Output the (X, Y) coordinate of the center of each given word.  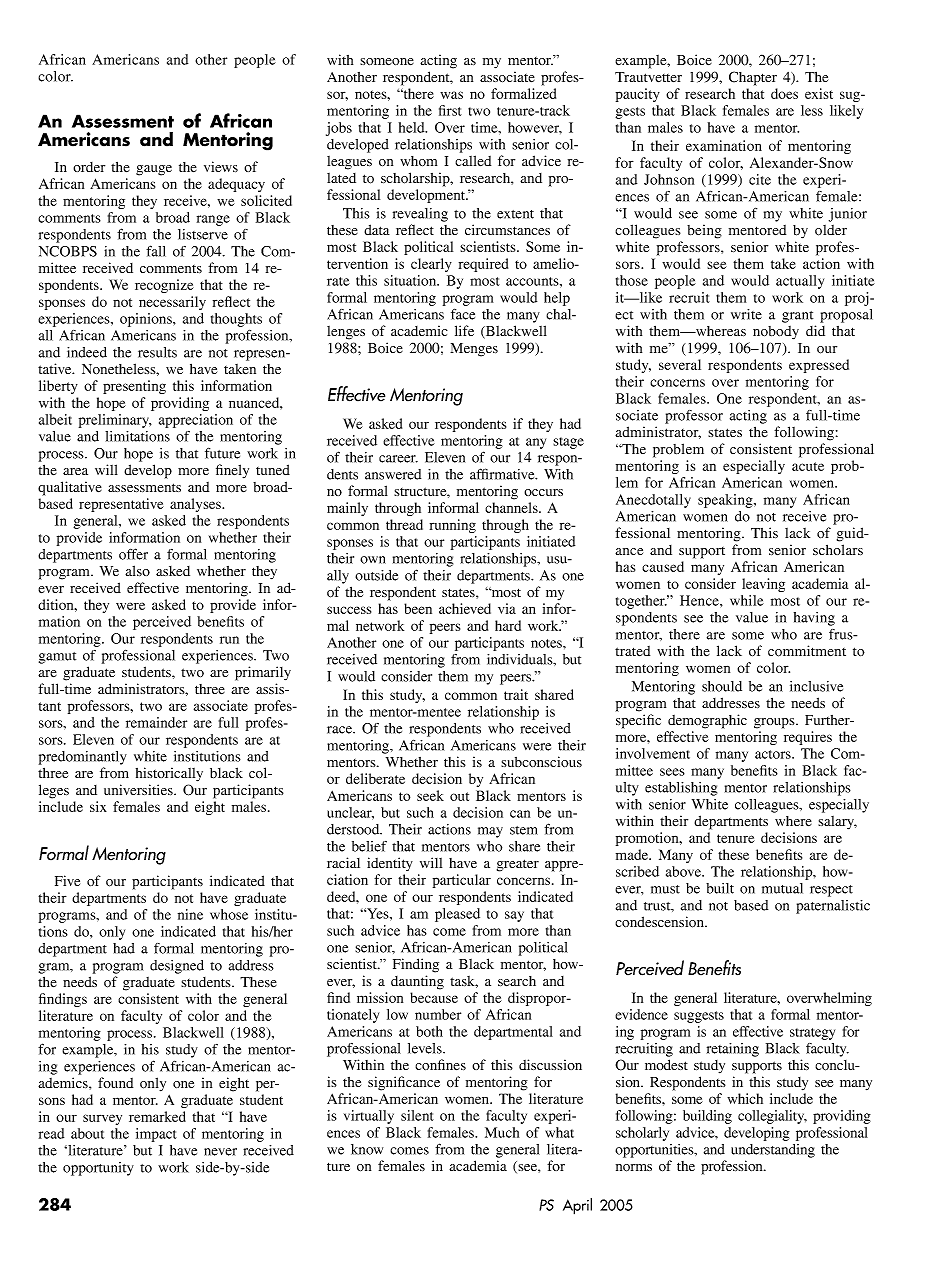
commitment (807, 651)
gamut (57, 658)
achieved (465, 608)
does (784, 93)
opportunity (98, 1169)
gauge (154, 170)
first (450, 110)
